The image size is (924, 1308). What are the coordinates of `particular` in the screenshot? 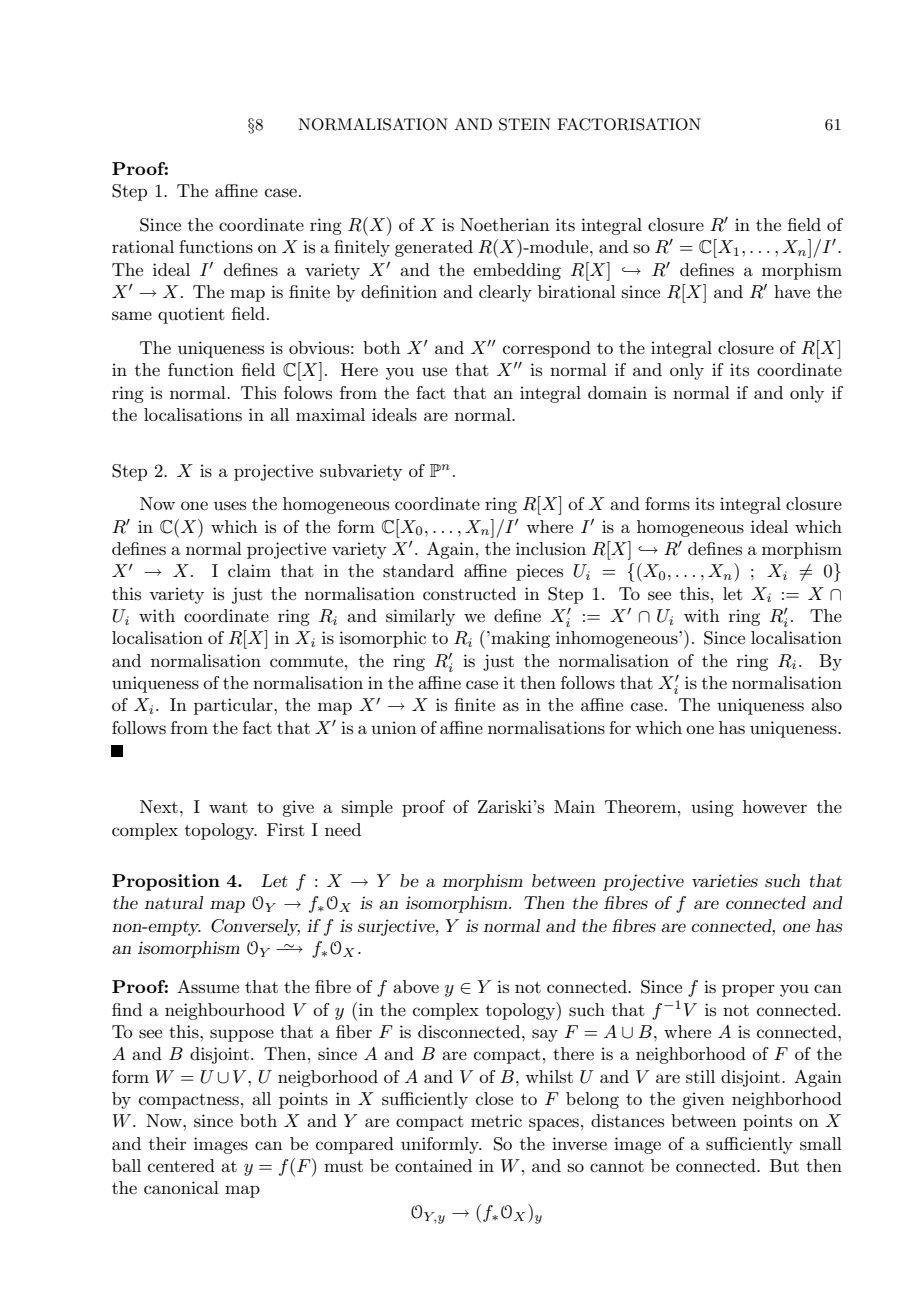 It's located at (234, 706).
